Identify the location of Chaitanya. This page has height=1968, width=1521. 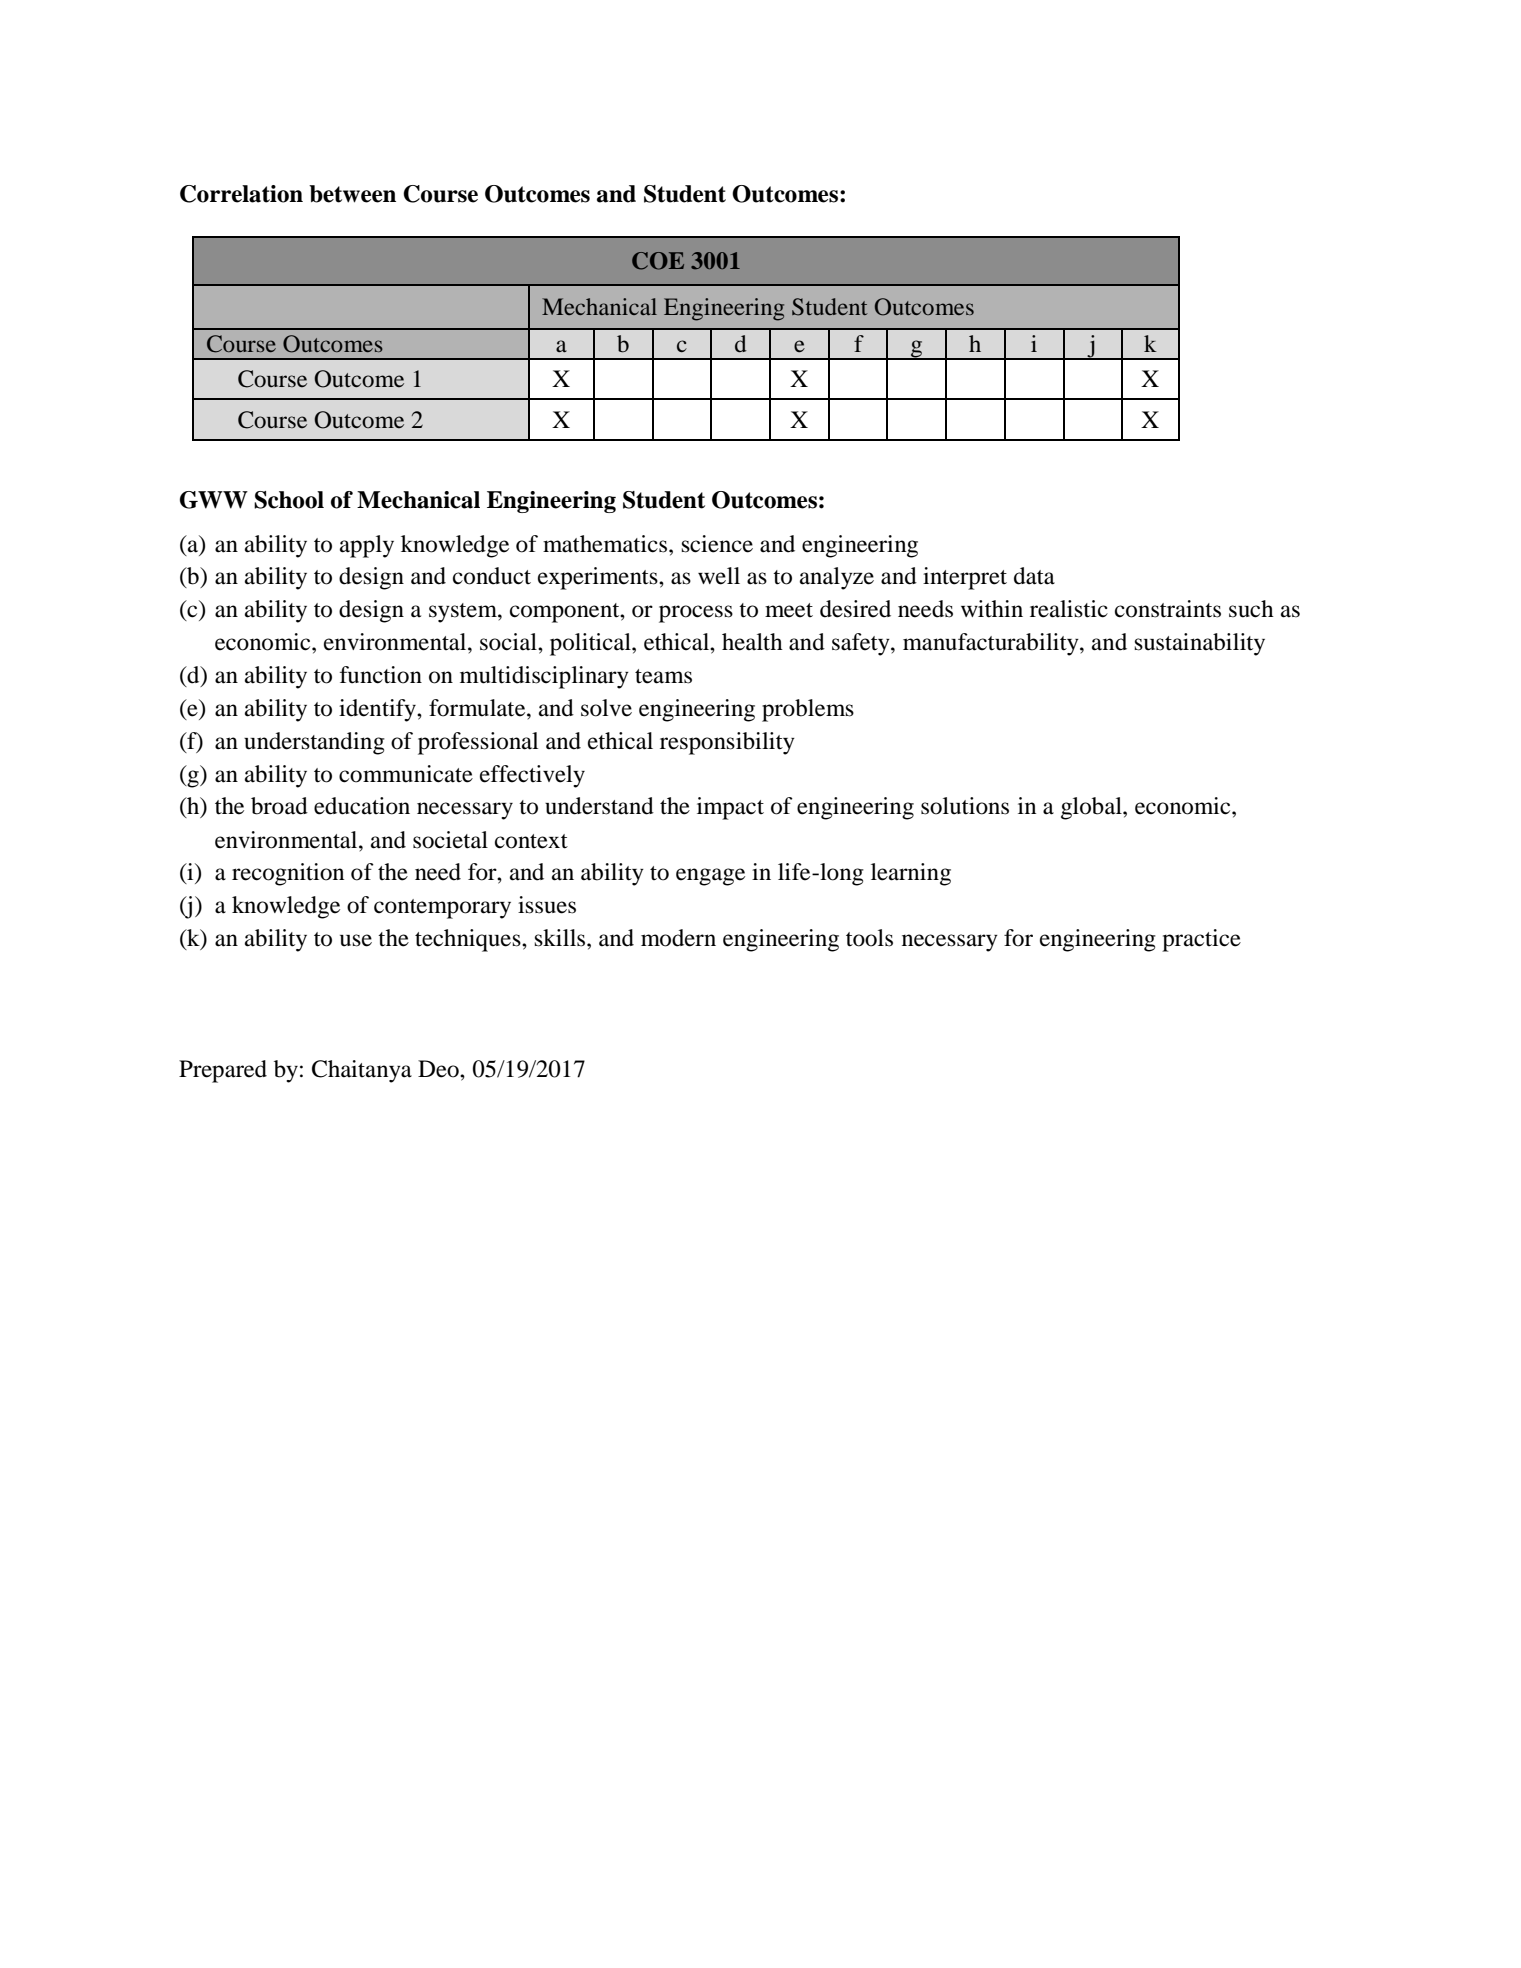
(362, 1071).
